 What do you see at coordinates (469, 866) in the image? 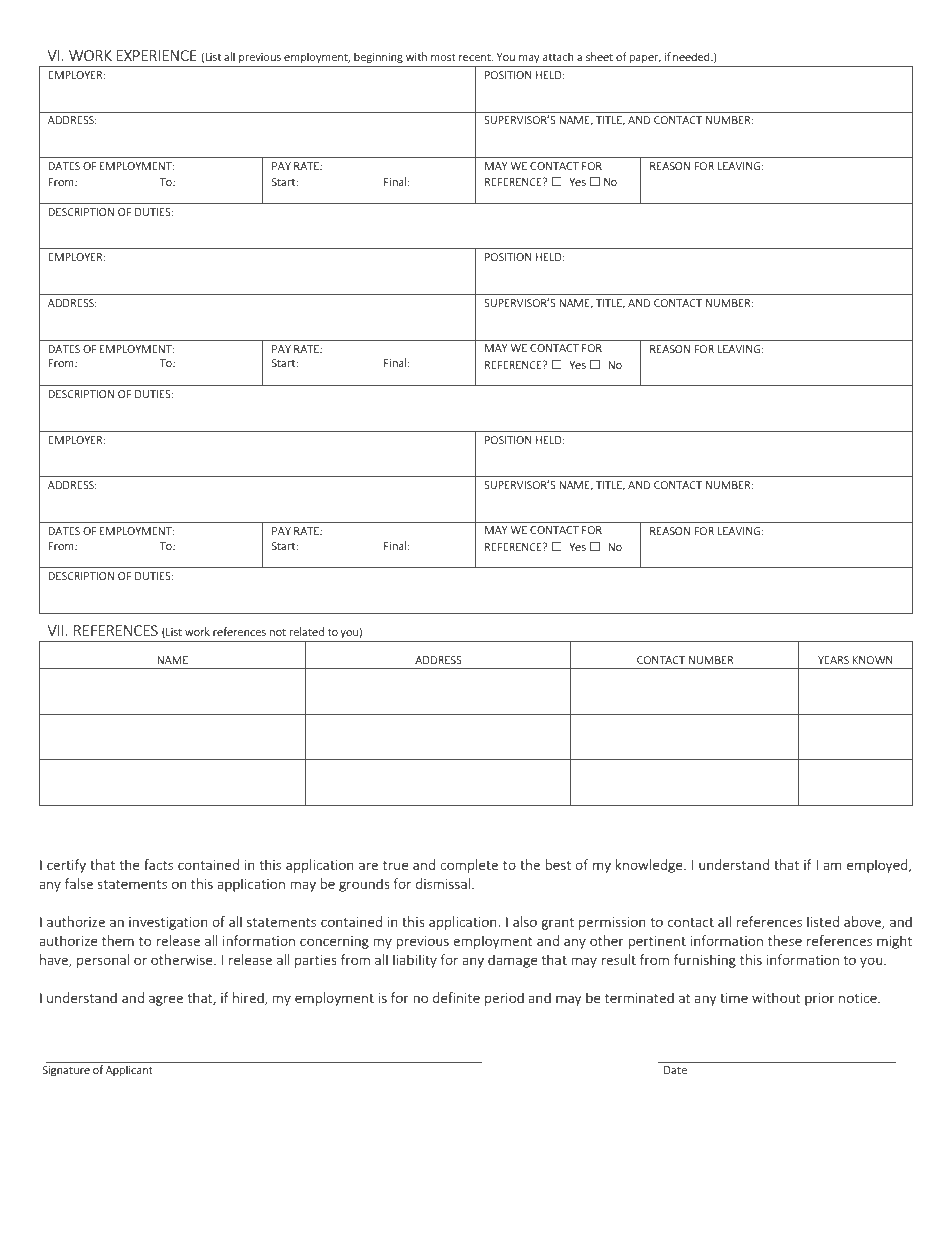
I see `complete` at bounding box center [469, 866].
